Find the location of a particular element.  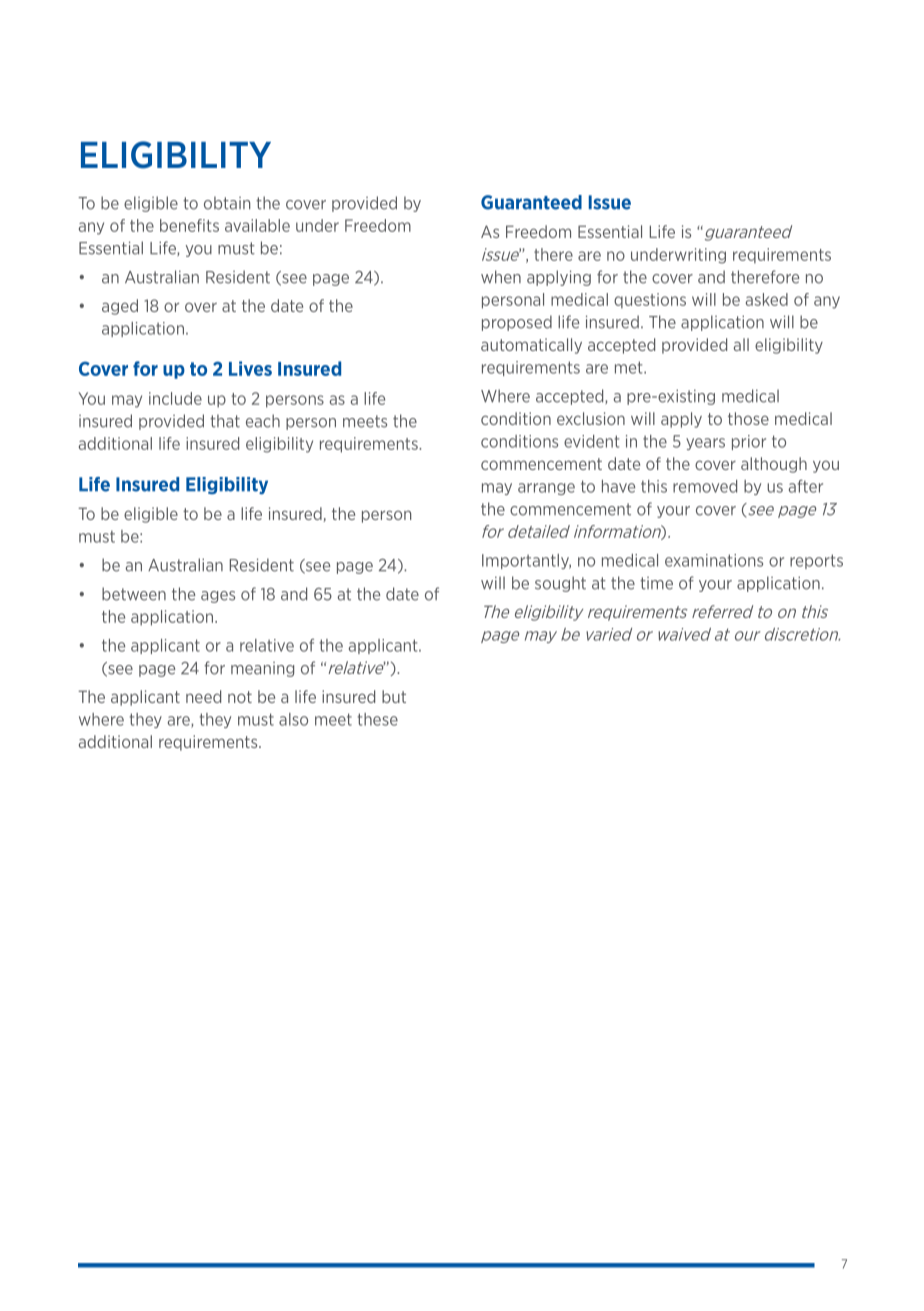

proposed is located at coordinates (517, 323).
